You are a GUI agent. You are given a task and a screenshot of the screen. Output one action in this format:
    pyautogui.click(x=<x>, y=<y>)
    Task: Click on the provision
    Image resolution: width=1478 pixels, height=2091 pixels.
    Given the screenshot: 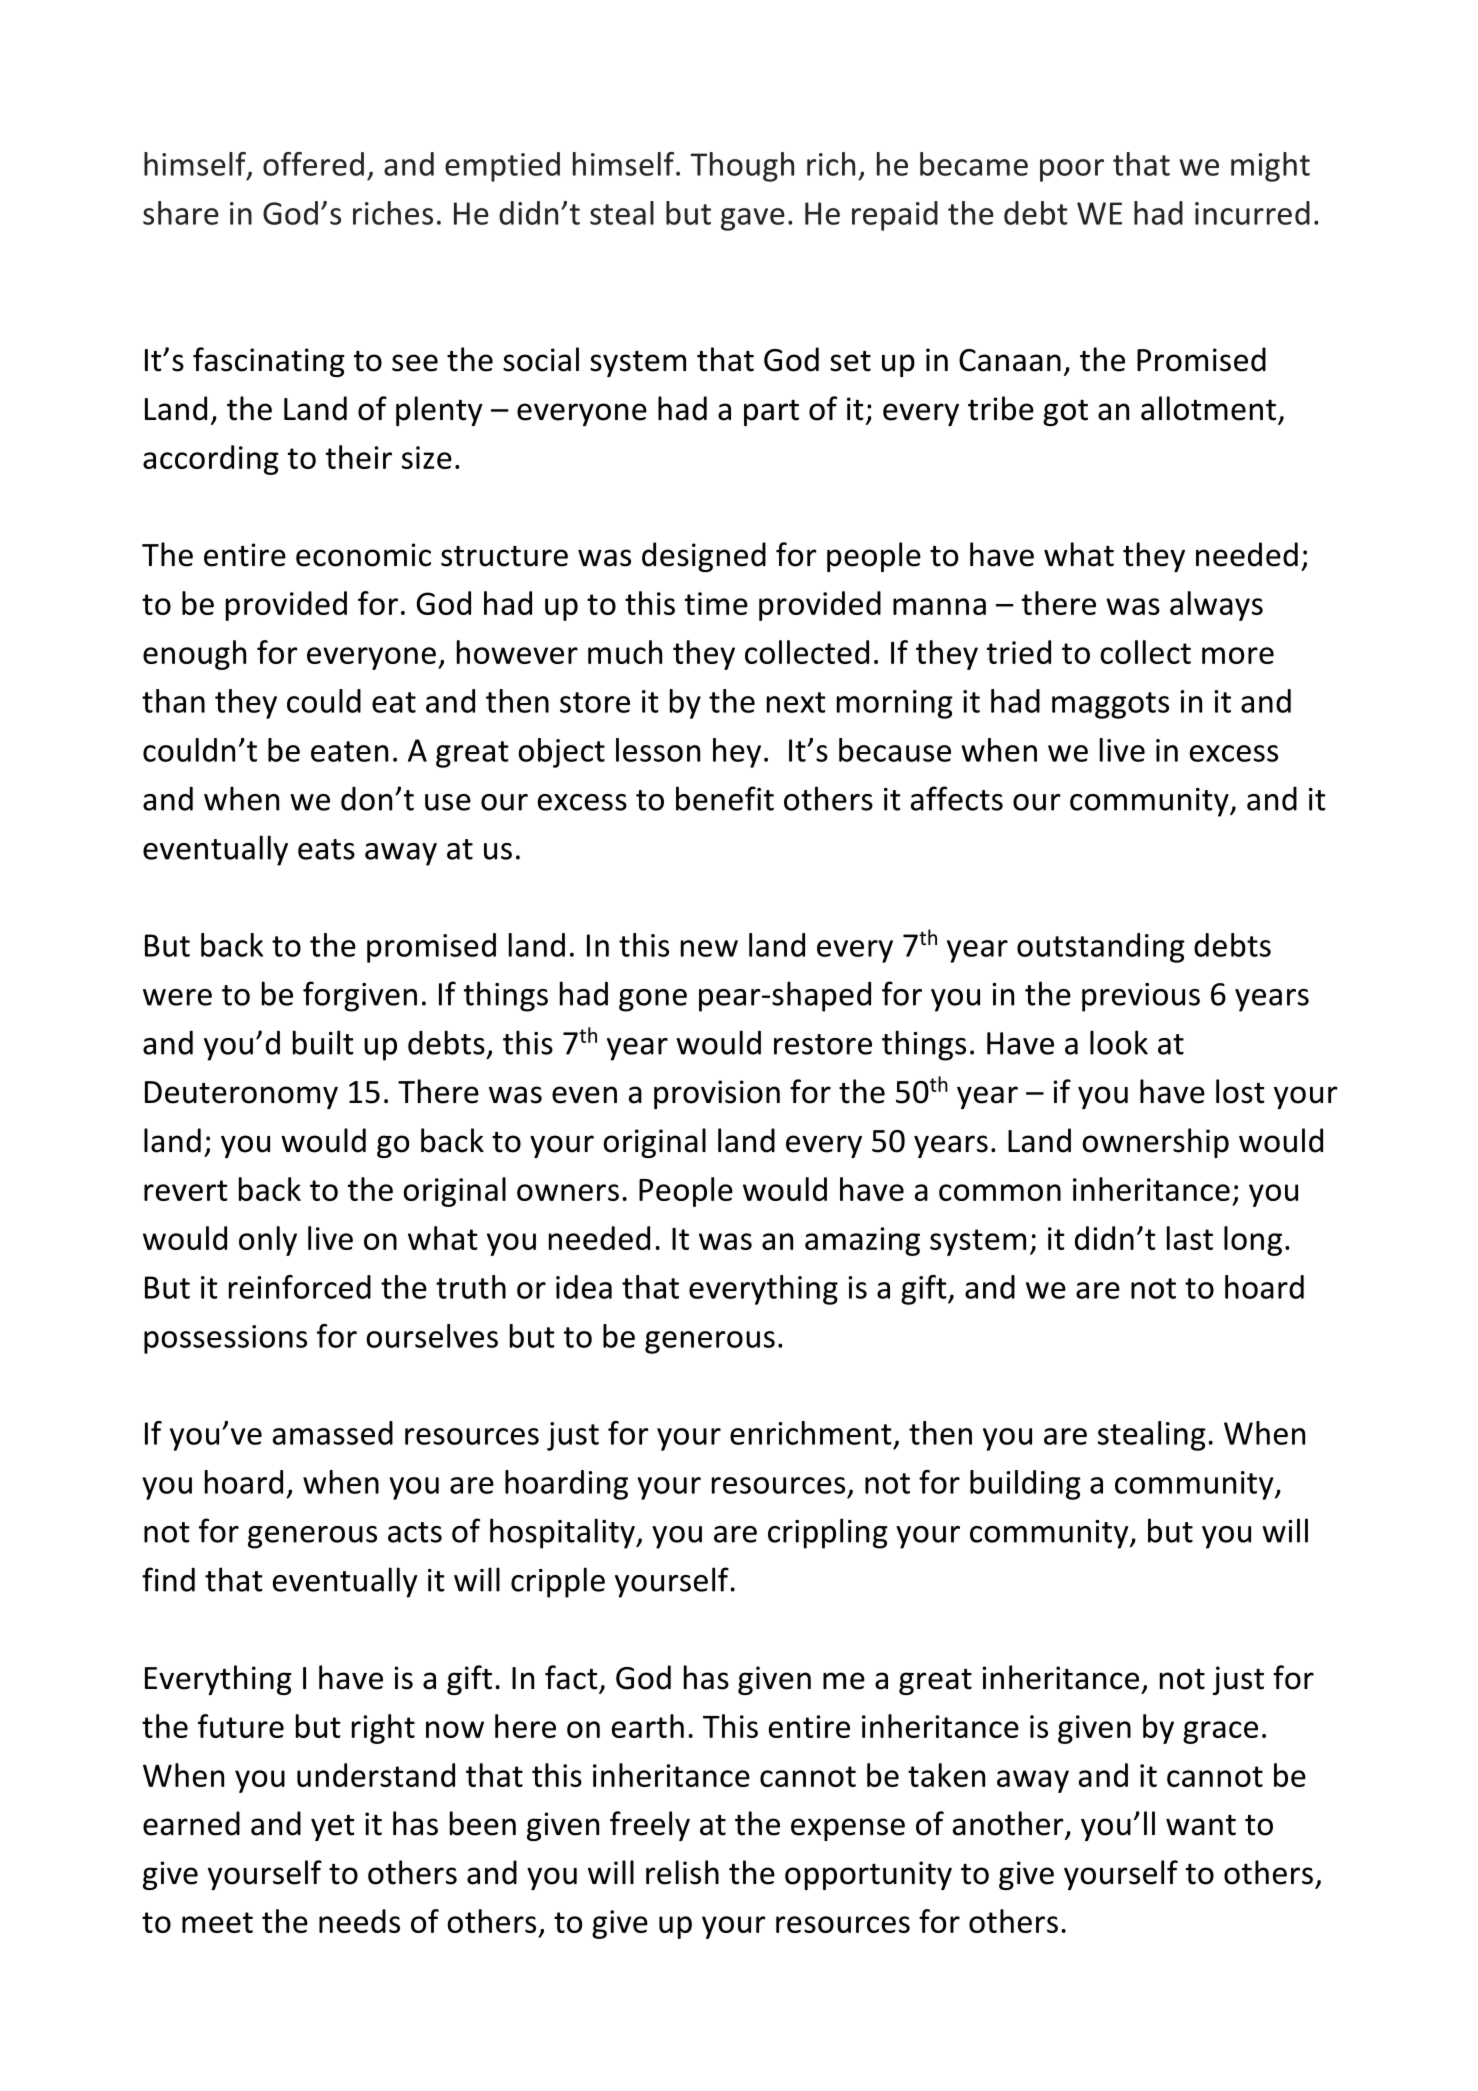 What is the action you would take?
    pyautogui.click(x=717, y=1094)
